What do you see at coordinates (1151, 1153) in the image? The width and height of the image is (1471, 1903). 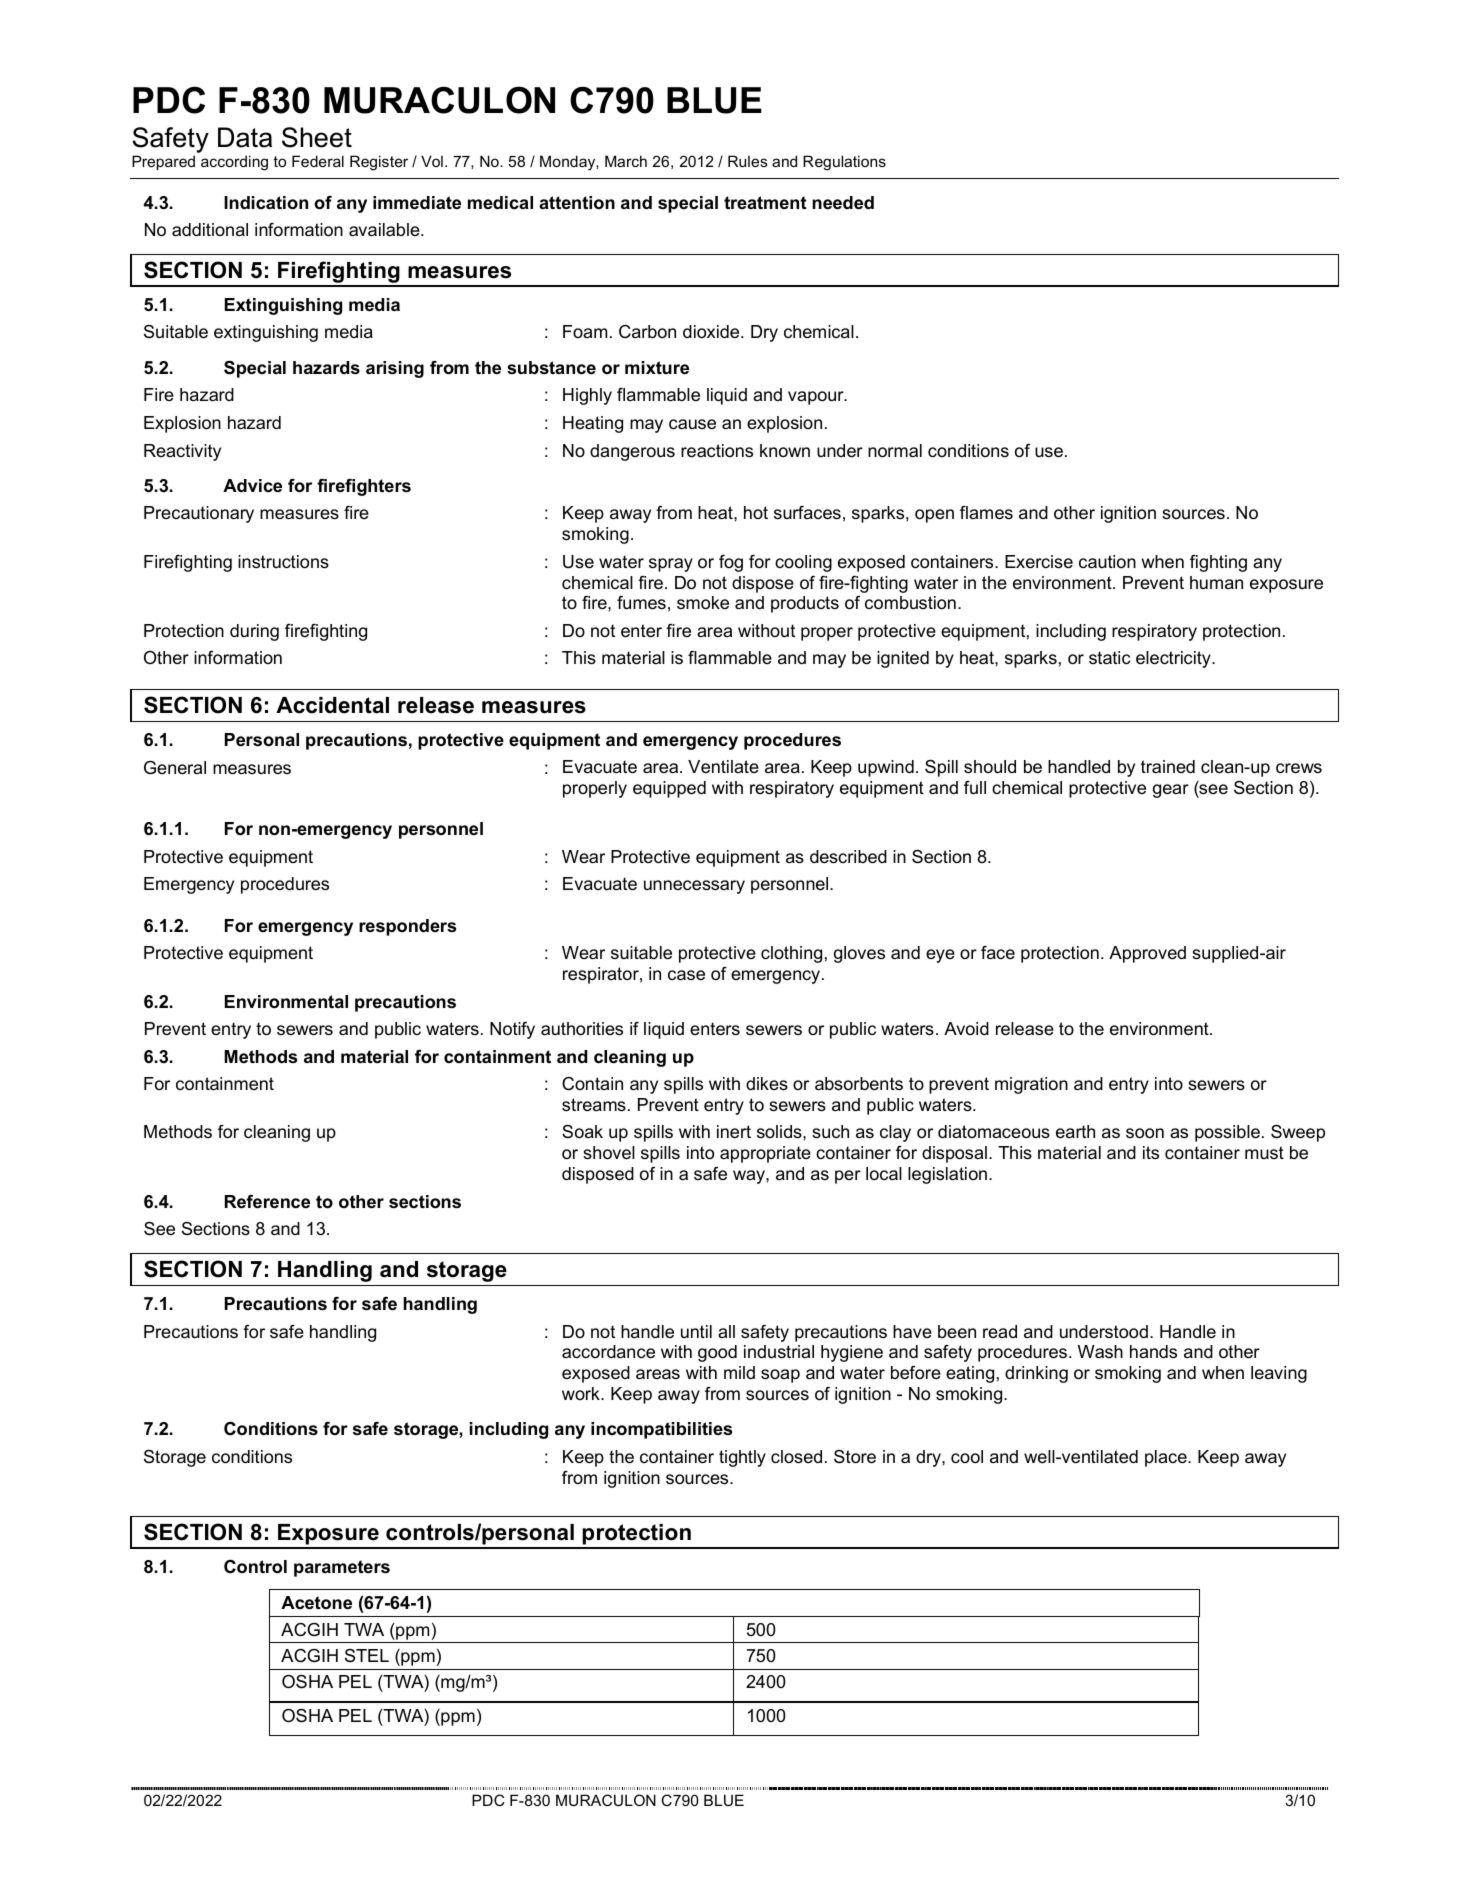 I see `its` at bounding box center [1151, 1153].
